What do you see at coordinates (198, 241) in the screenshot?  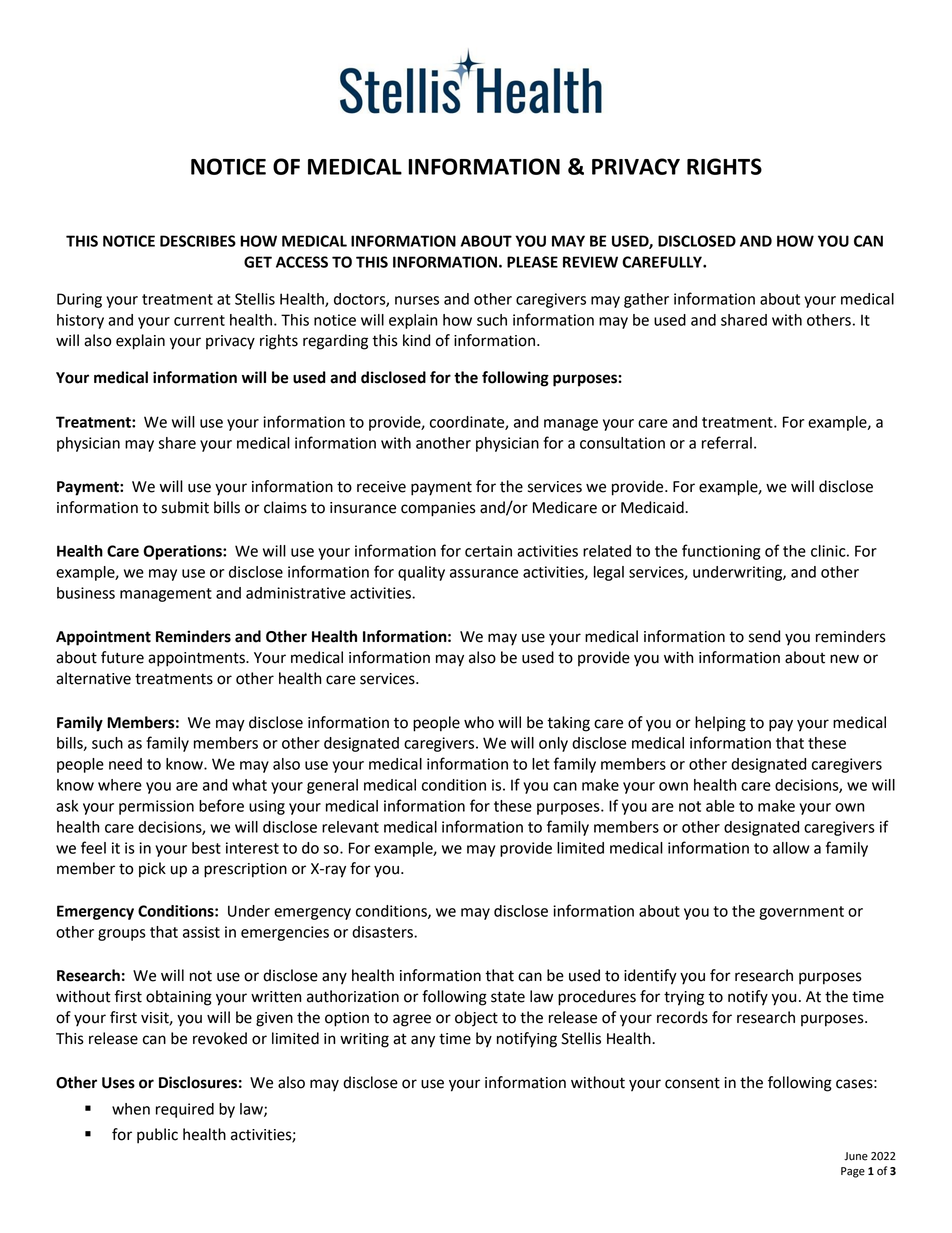 I see `DESCRIBES` at bounding box center [198, 241].
